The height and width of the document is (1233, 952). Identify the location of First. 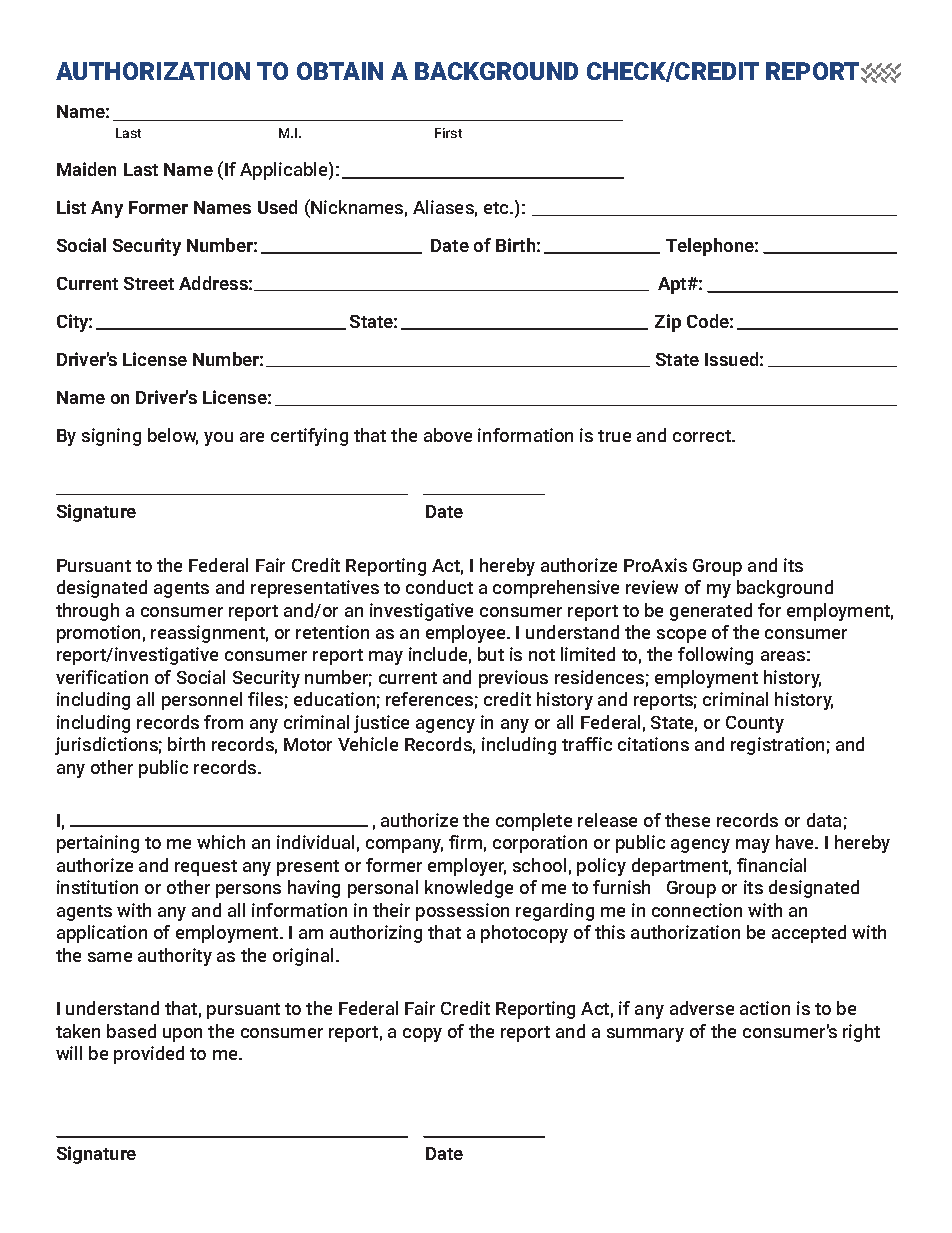
(448, 133).
